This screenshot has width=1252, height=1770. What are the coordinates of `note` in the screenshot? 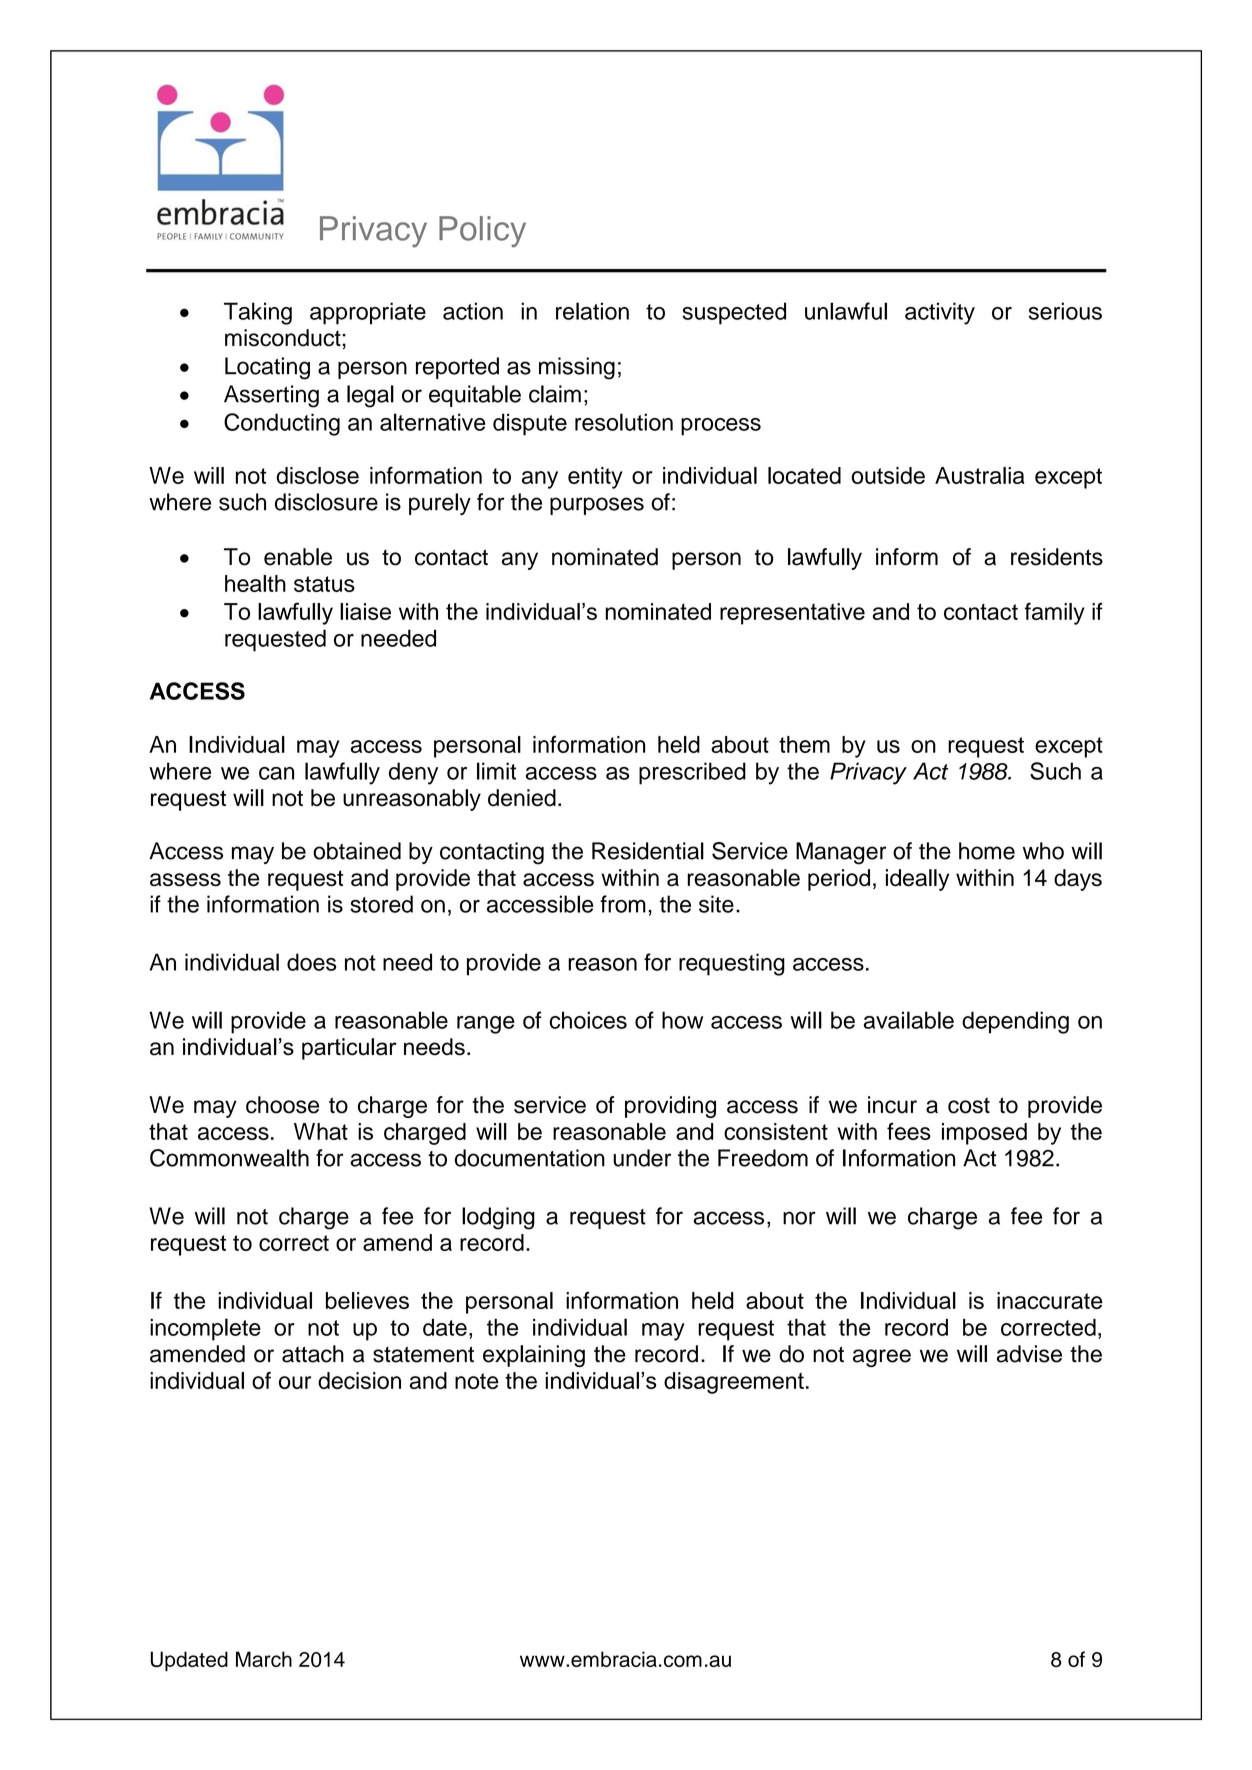 It's located at (477, 1381).
